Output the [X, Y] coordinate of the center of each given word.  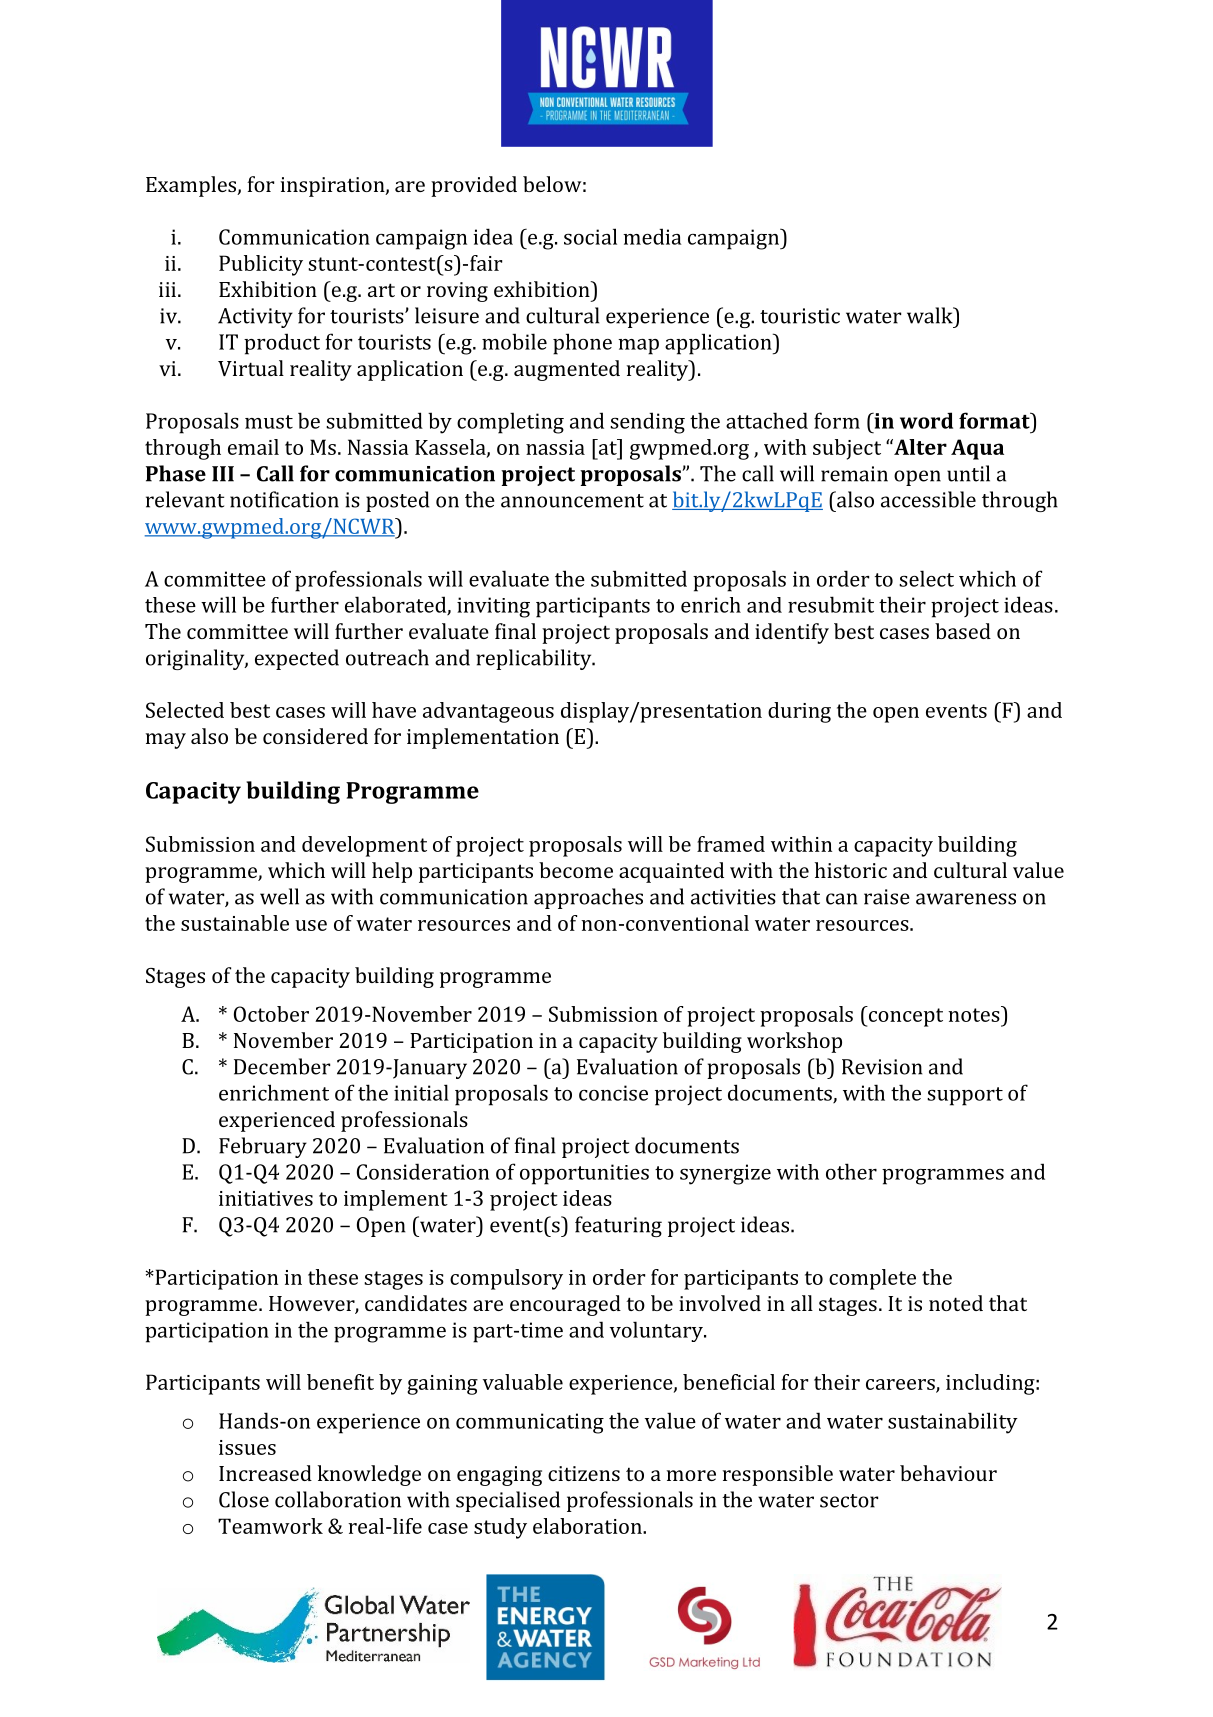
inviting [493, 607]
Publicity [261, 265]
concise [613, 1093]
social [590, 236]
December [282, 1066]
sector [849, 1501]
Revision [882, 1067]
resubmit [831, 604]
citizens [584, 1473]
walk [931, 315]
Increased [265, 1473]
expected [297, 659]
